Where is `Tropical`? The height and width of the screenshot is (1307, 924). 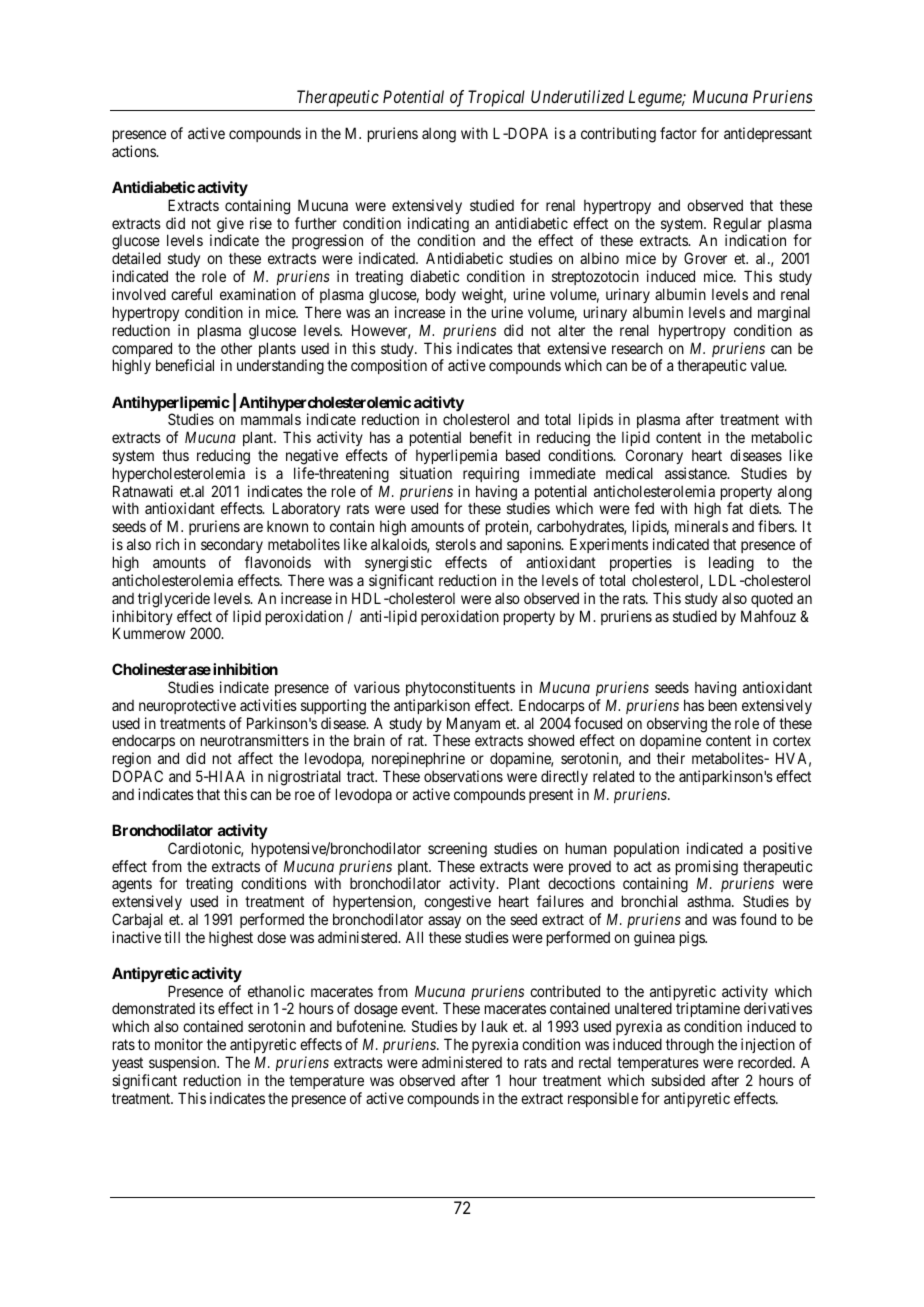
Tropical is located at coordinates (496, 98).
